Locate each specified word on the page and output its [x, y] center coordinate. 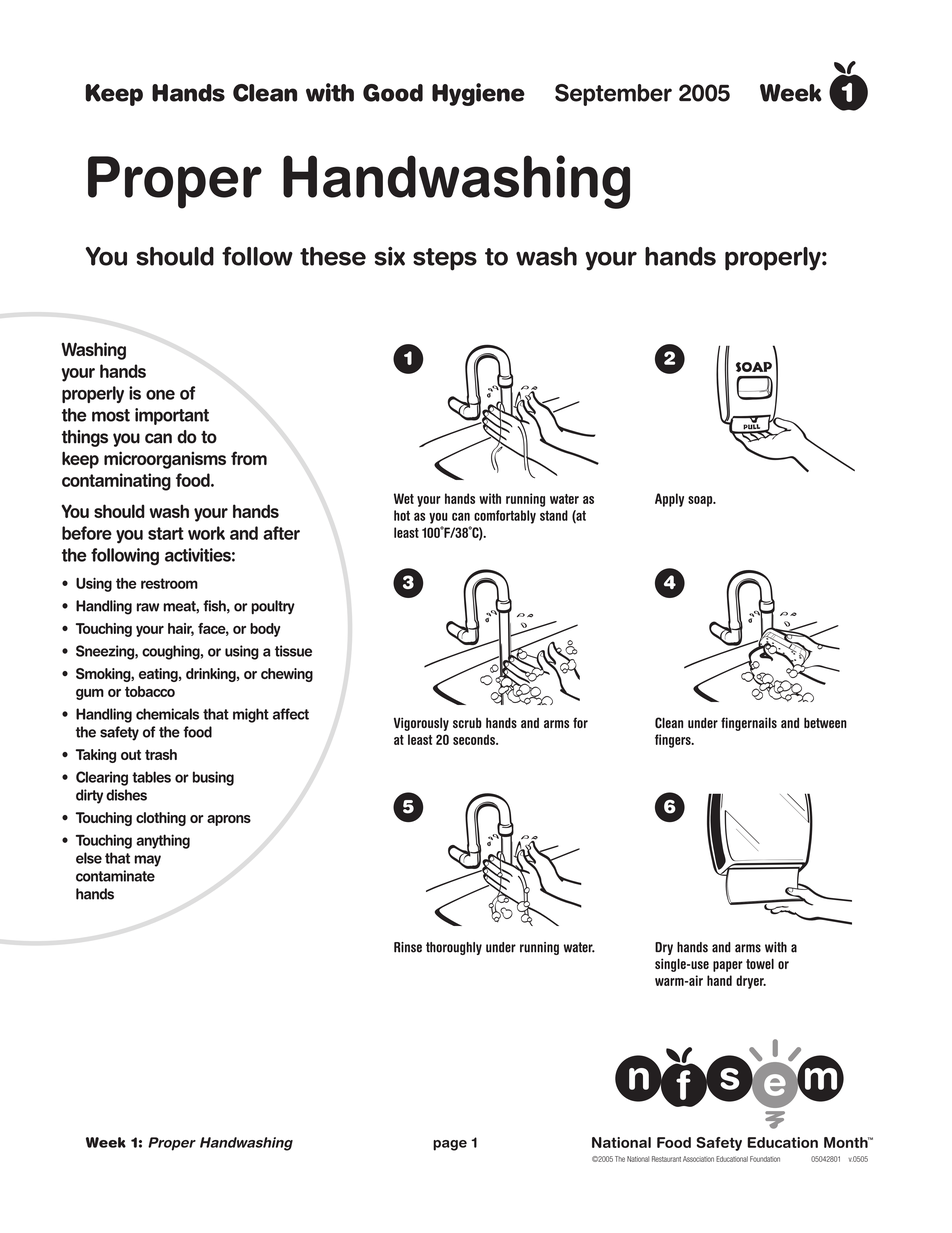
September [613, 95]
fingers [674, 741]
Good [393, 93]
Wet [404, 498]
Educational [732, 1159]
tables [151, 777]
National [638, 1159]
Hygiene [478, 94]
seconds [475, 739]
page [450, 1145]
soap [701, 501]
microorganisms [165, 460]
